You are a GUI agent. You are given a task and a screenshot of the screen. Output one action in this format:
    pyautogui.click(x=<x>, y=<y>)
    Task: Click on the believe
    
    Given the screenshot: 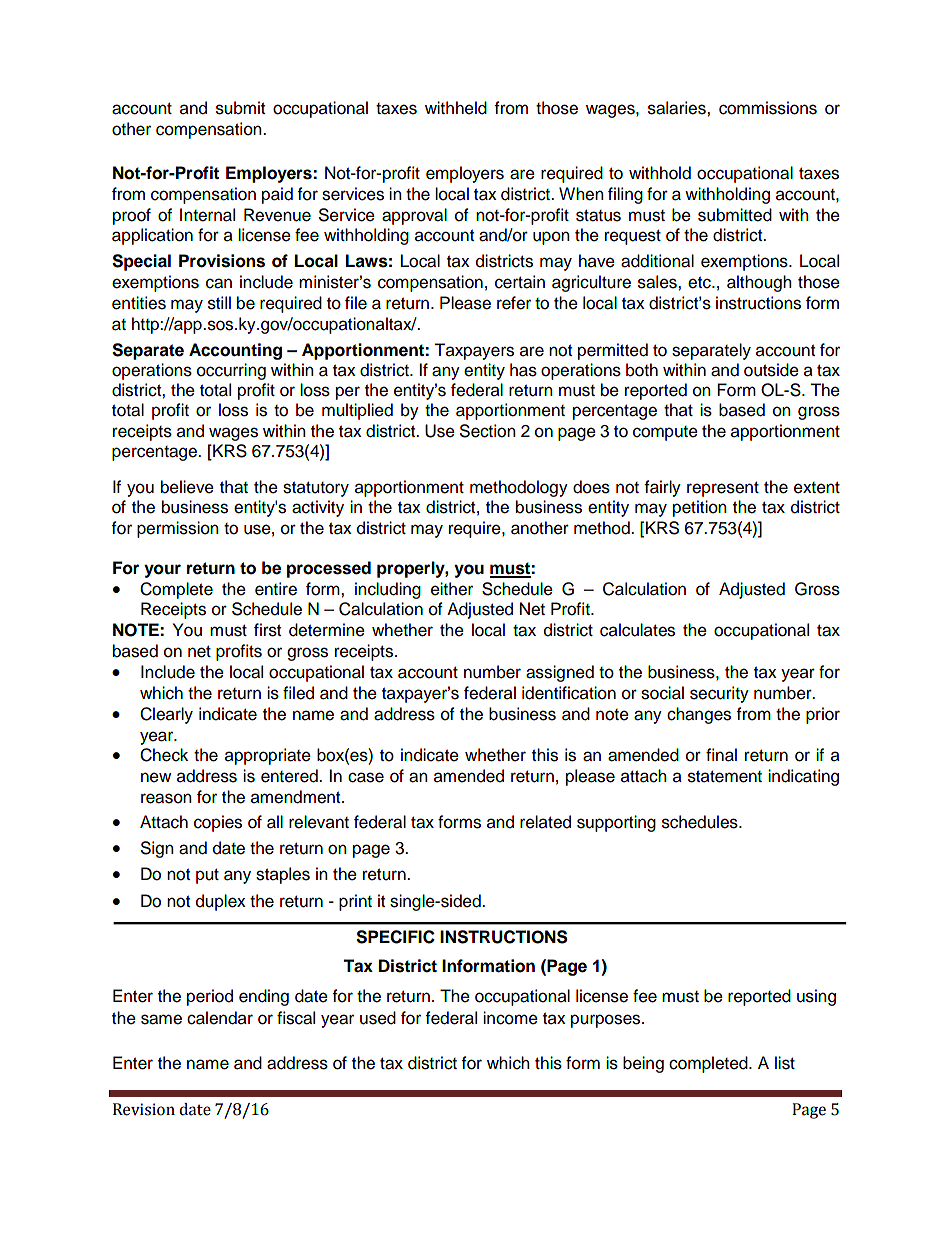 What is the action you would take?
    pyautogui.click(x=187, y=487)
